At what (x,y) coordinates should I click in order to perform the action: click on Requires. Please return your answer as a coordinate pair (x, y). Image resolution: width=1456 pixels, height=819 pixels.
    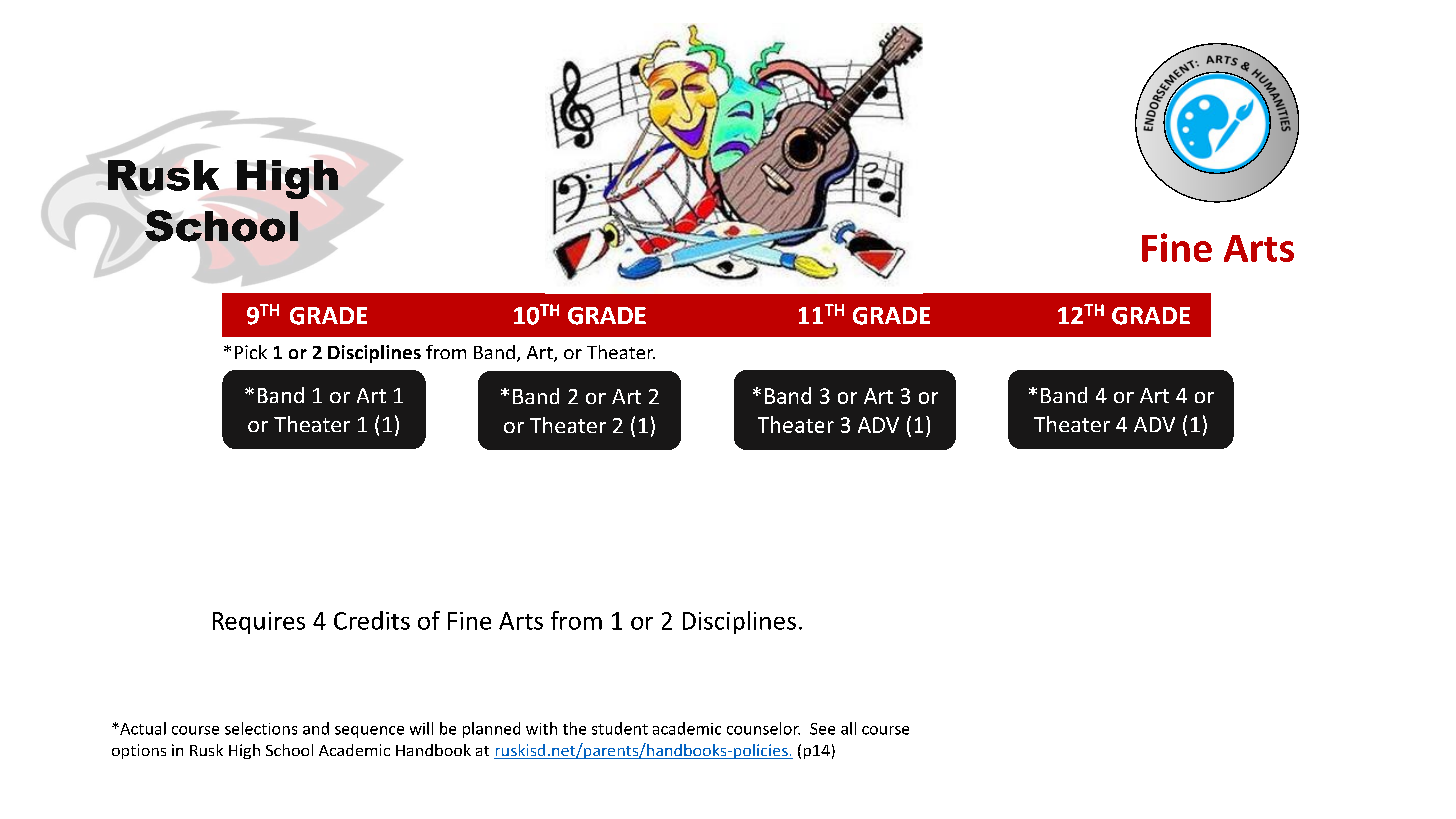
    Looking at the image, I should click on (259, 623).
